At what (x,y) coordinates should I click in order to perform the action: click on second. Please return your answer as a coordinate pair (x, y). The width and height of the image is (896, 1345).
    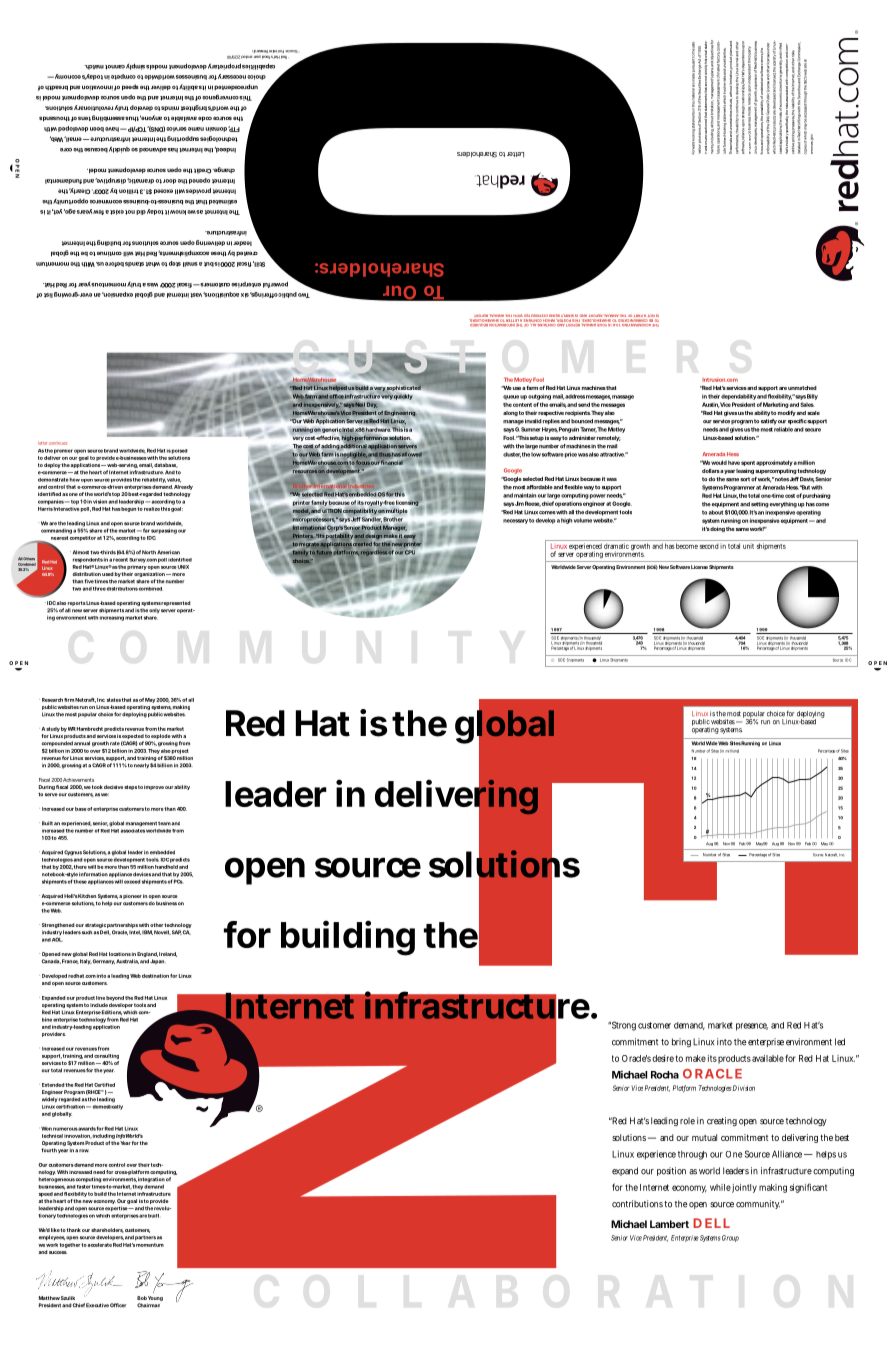
    Looking at the image, I should click on (709, 546).
